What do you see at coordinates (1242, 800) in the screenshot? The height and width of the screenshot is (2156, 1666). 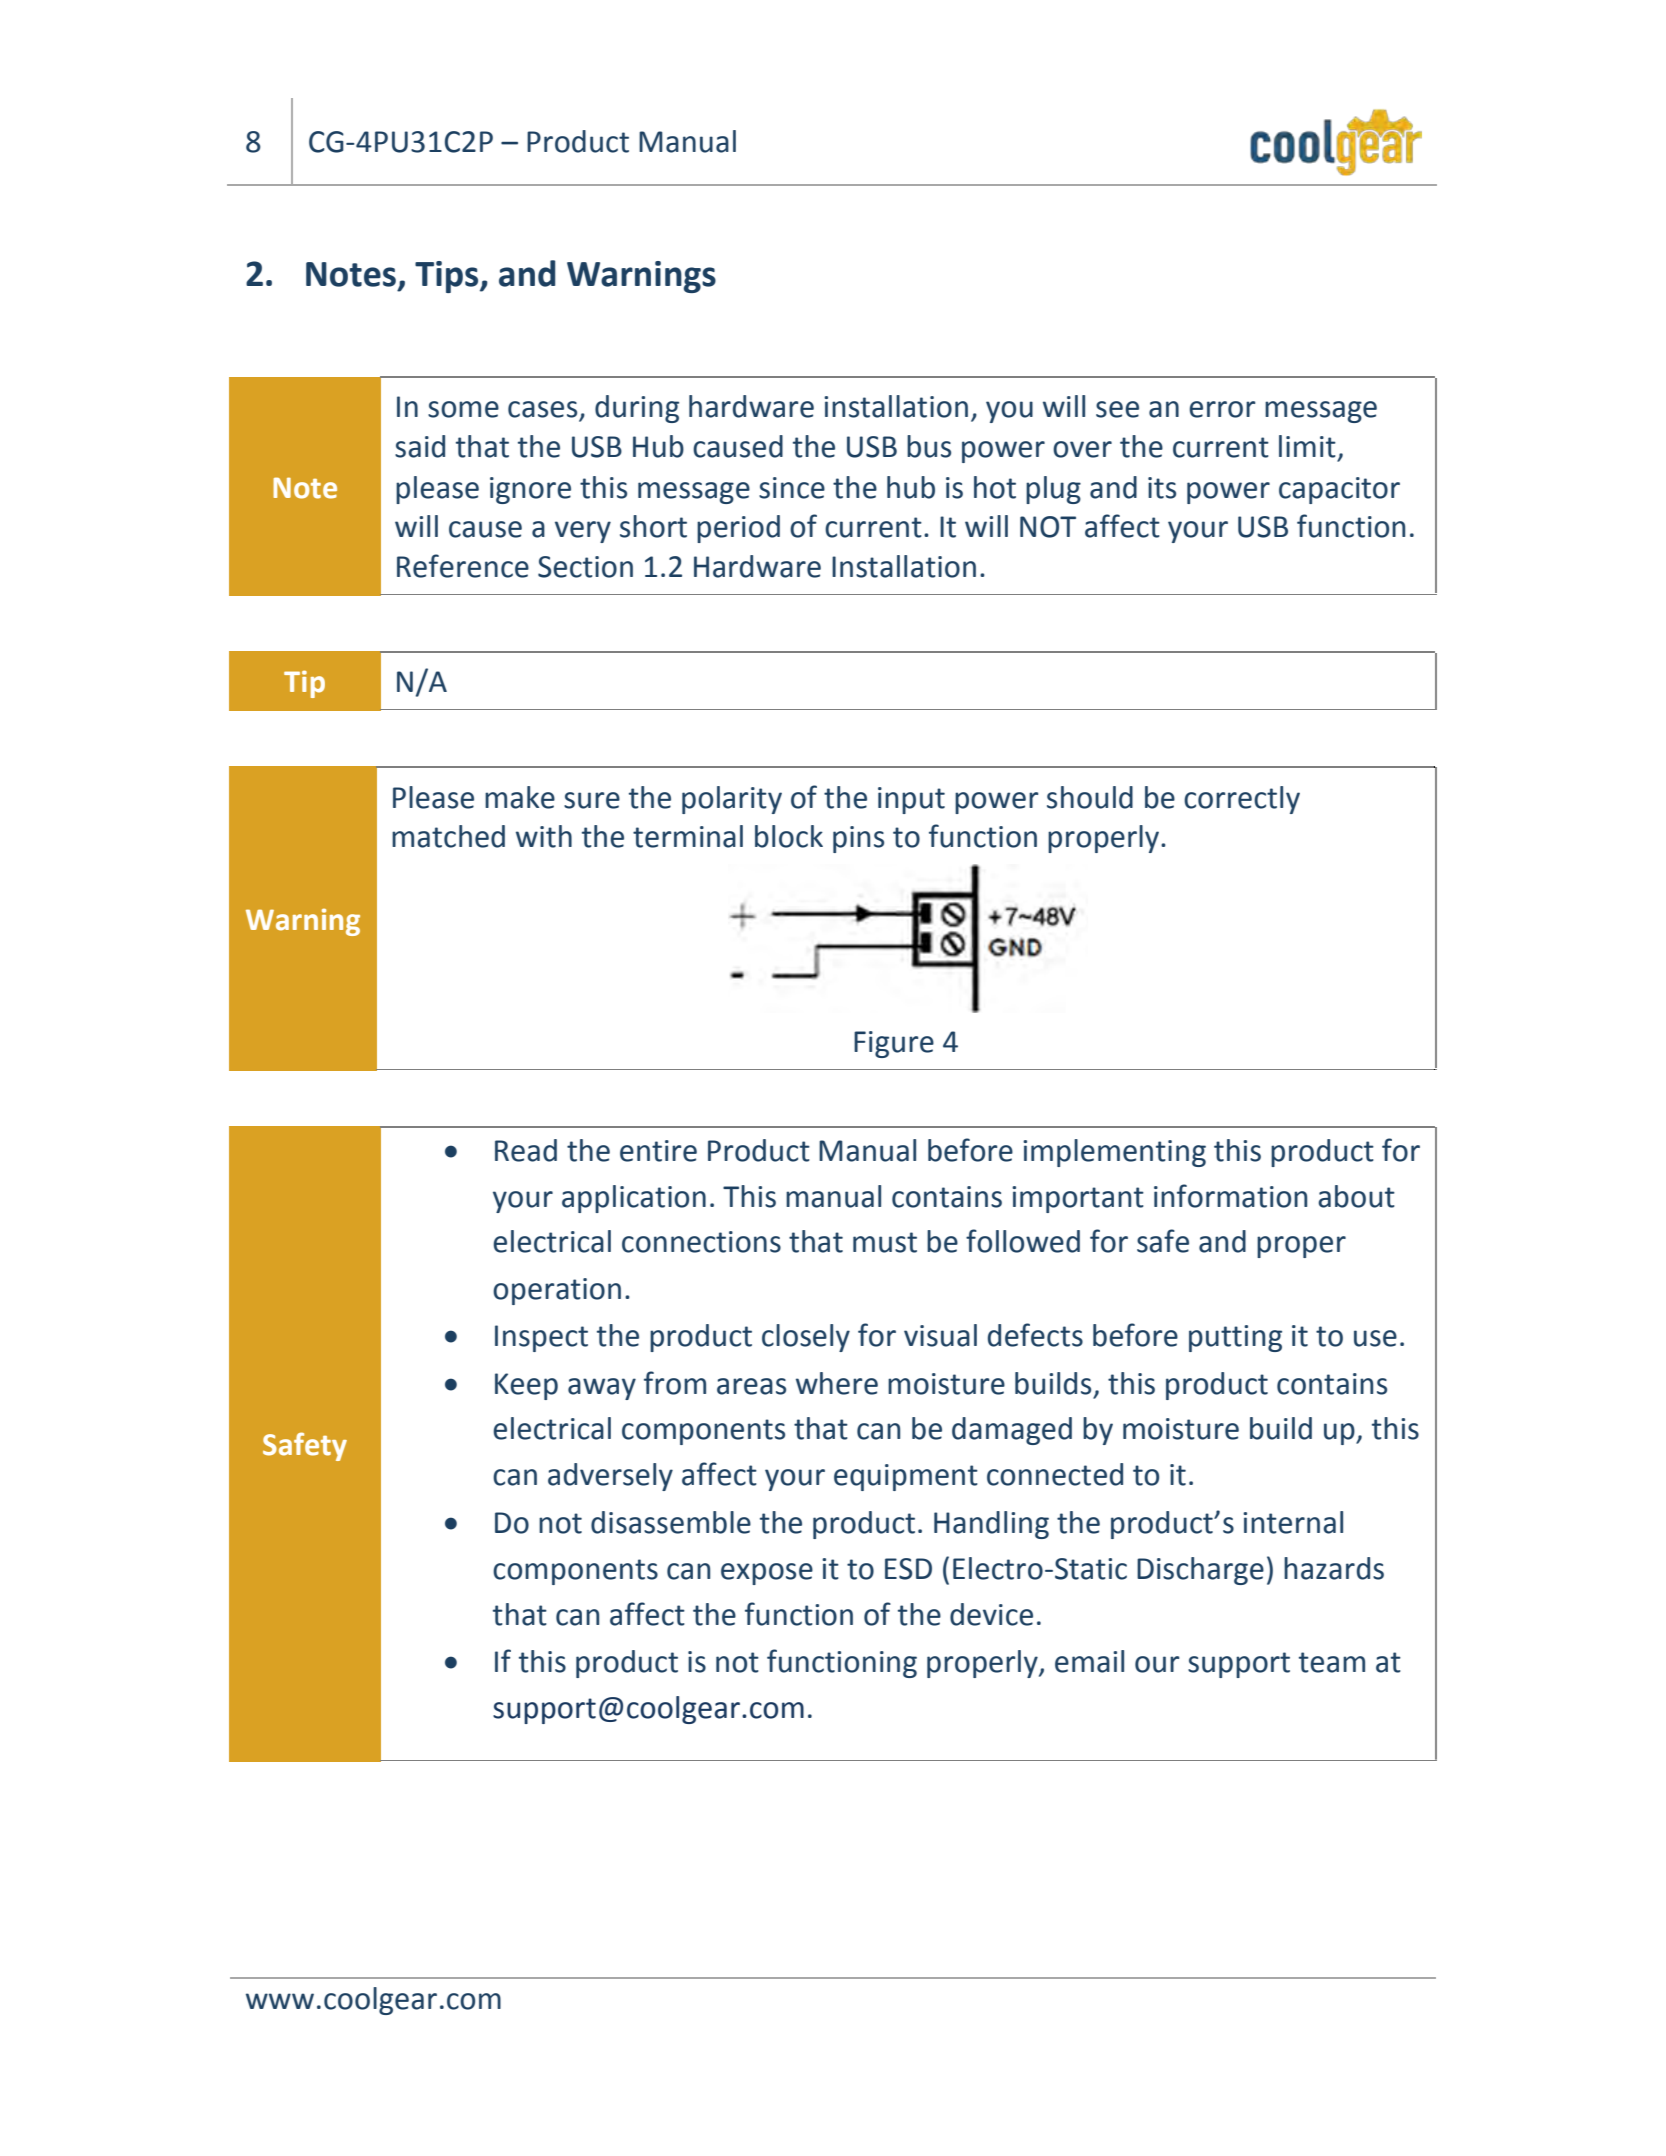 I see `correctly` at bounding box center [1242, 800].
